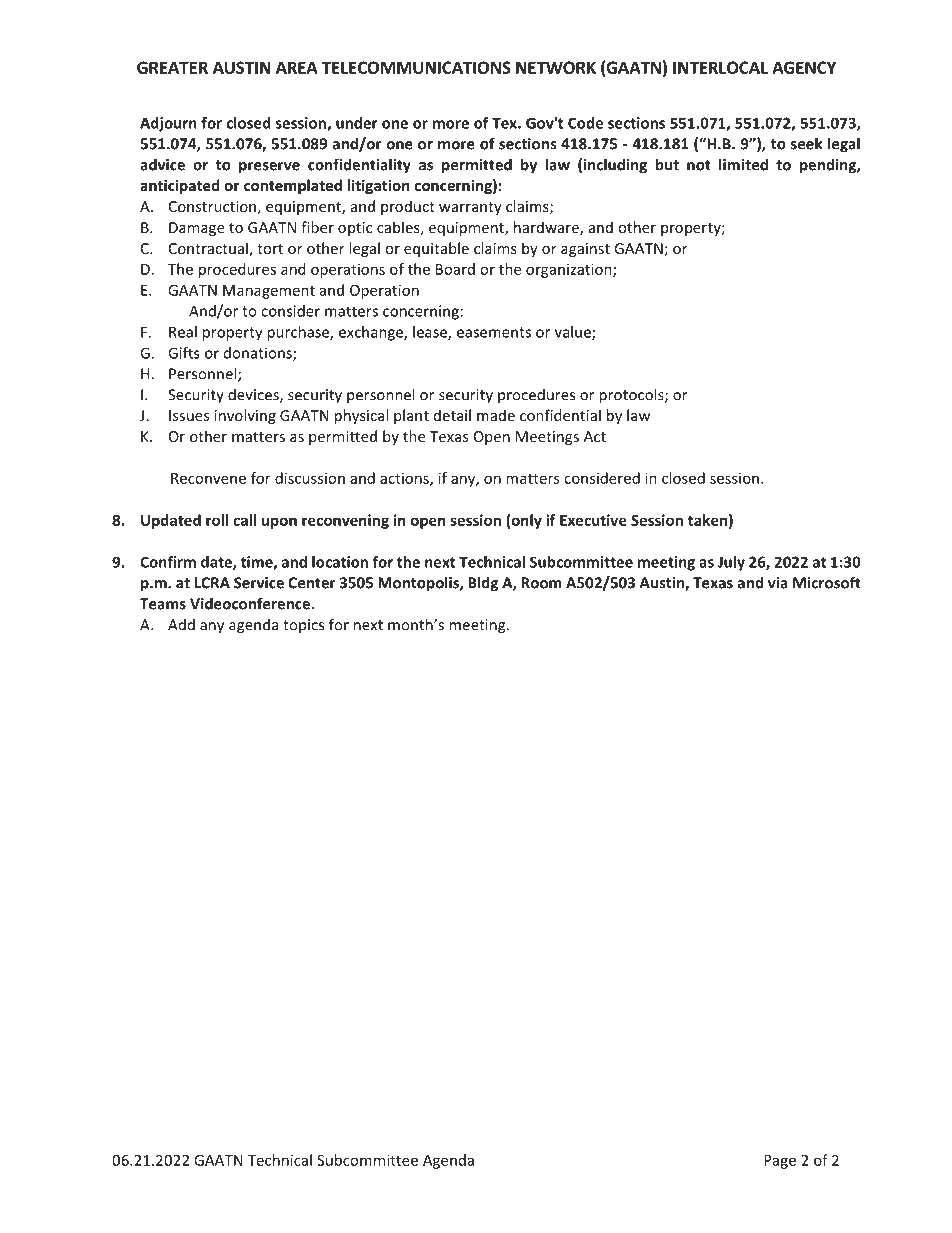  Describe the element at coordinates (556, 67) in the document. I see `NETWORK` at that location.
